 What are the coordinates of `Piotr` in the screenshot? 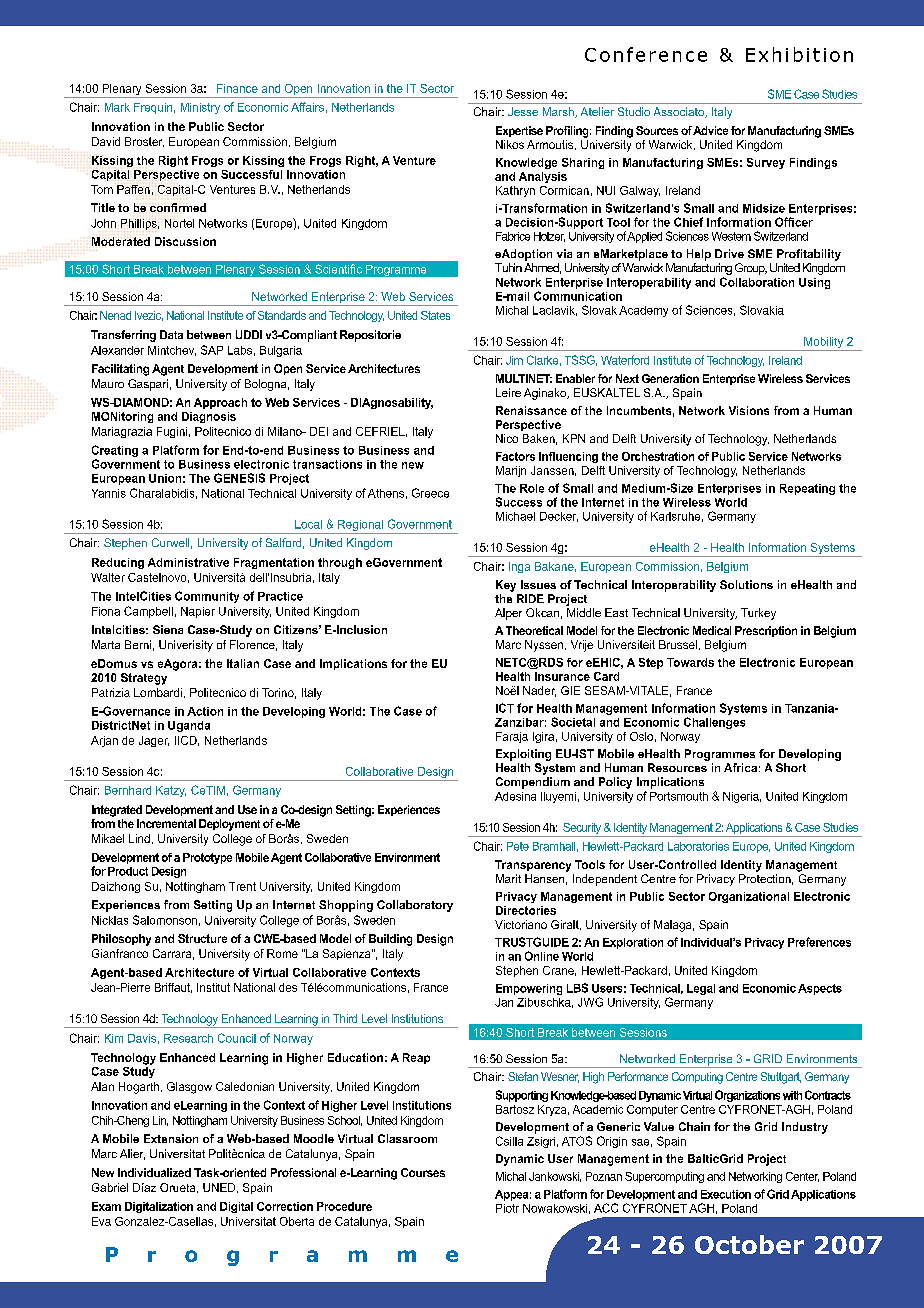 It's located at (507, 1208).
